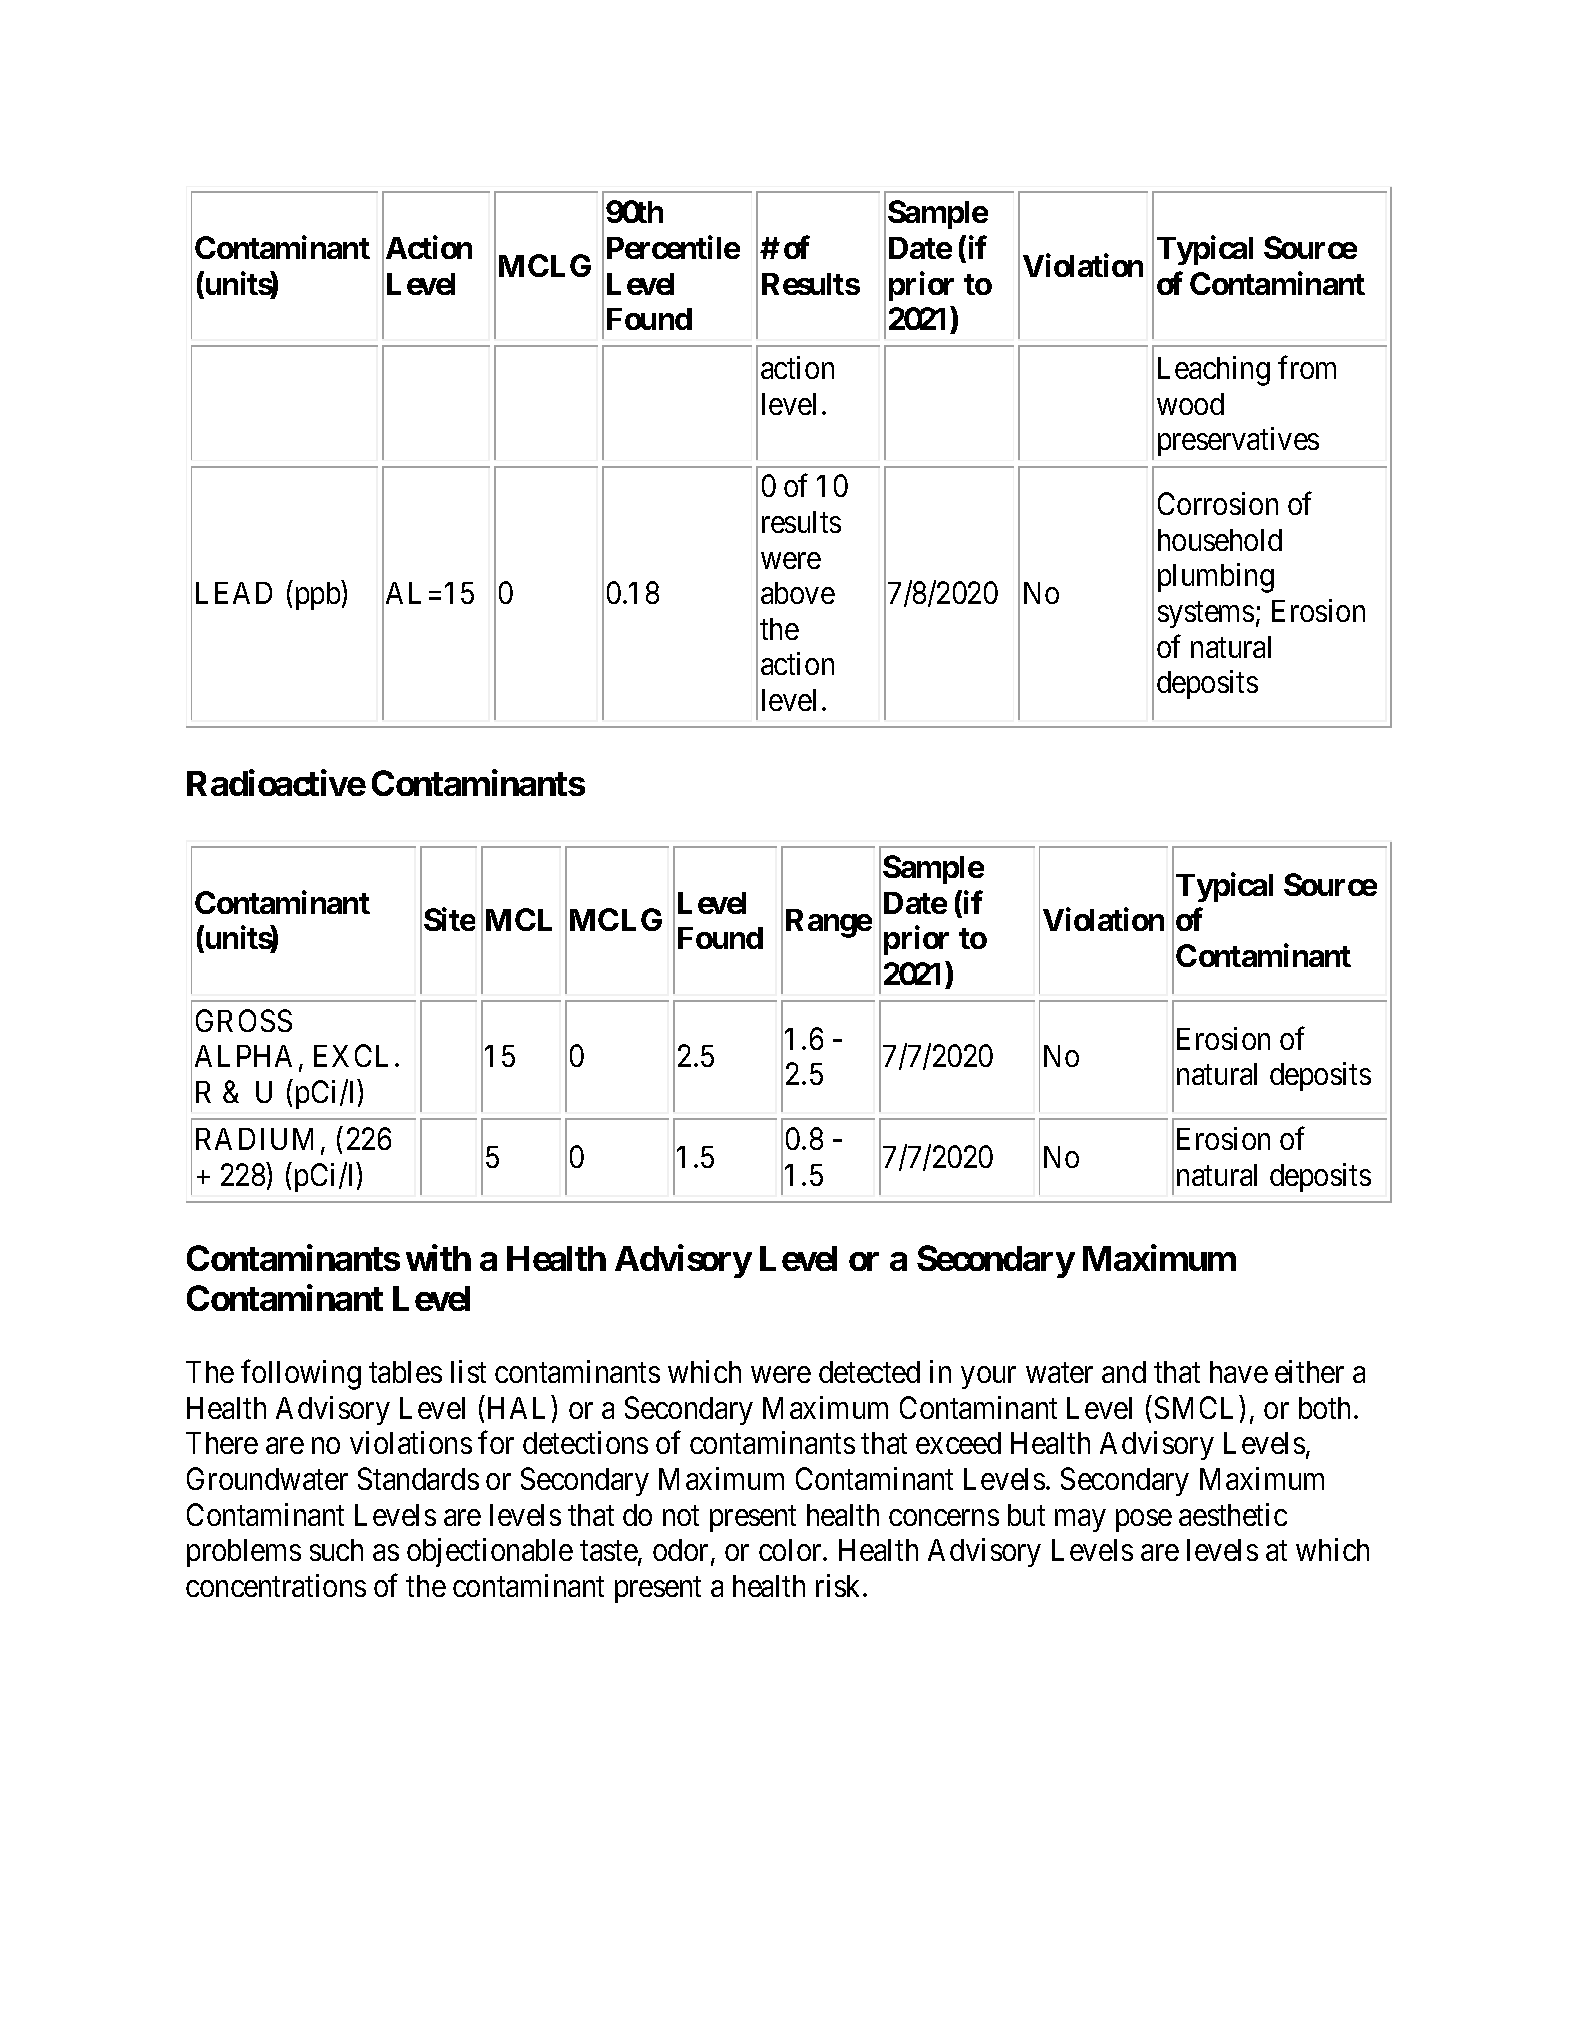 The height and width of the screenshot is (2041, 1577). Describe the element at coordinates (254, 1139) in the screenshot. I see `RADIUM` at that location.
